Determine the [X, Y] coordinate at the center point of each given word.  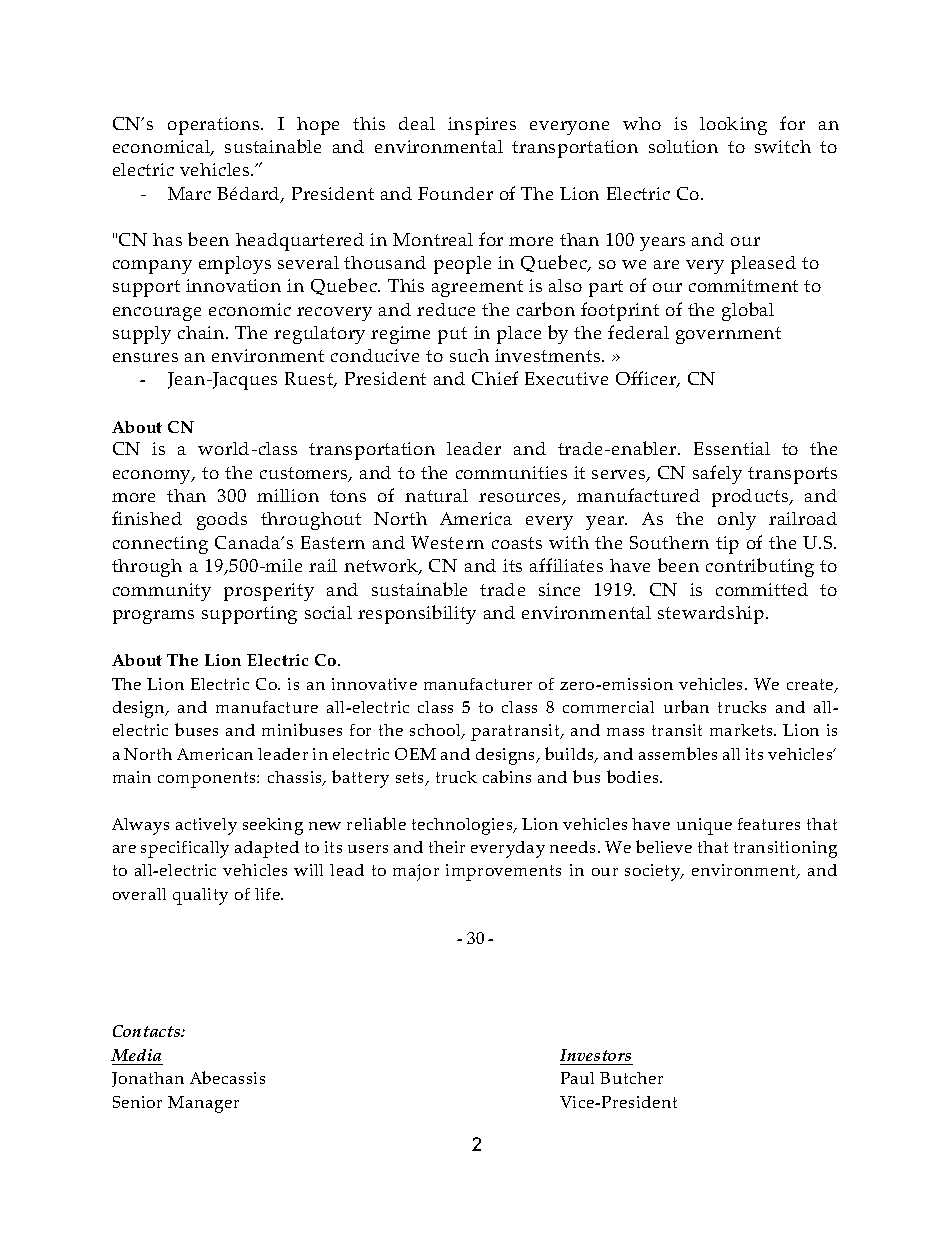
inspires [482, 126]
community [162, 592]
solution [683, 146]
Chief [495, 378]
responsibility [417, 614]
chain [202, 332]
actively [206, 826]
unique [704, 826]
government [728, 335]
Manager [203, 1104]
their [447, 847]
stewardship [712, 615]
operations [215, 126]
